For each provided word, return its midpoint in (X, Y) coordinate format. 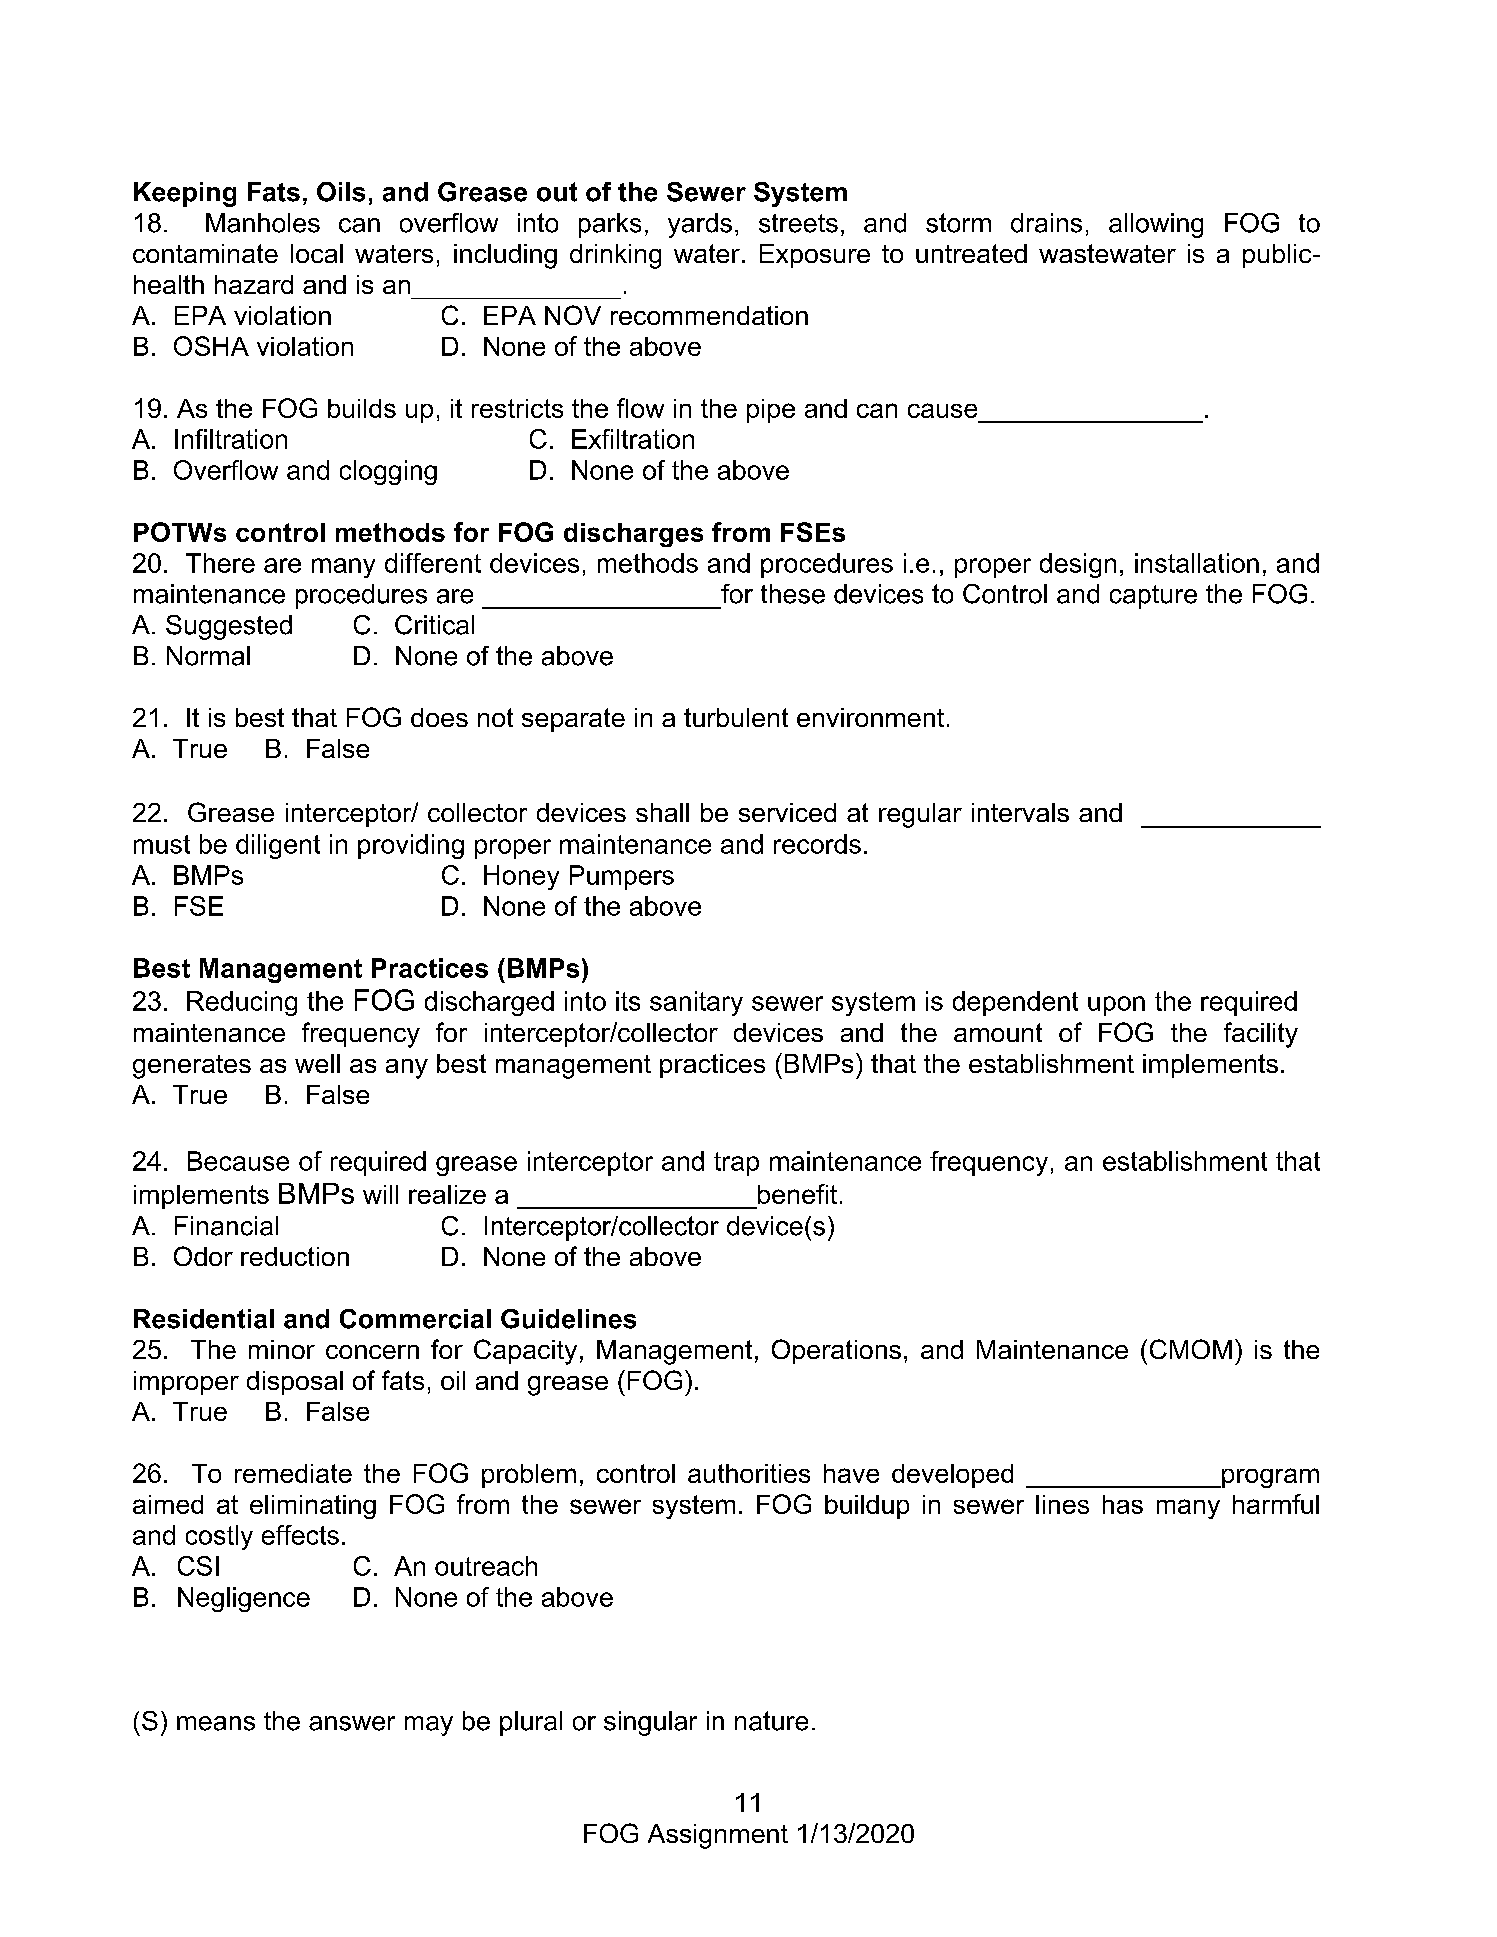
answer (352, 1723)
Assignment (718, 1836)
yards (700, 225)
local (317, 253)
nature (771, 1721)
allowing (1156, 225)
